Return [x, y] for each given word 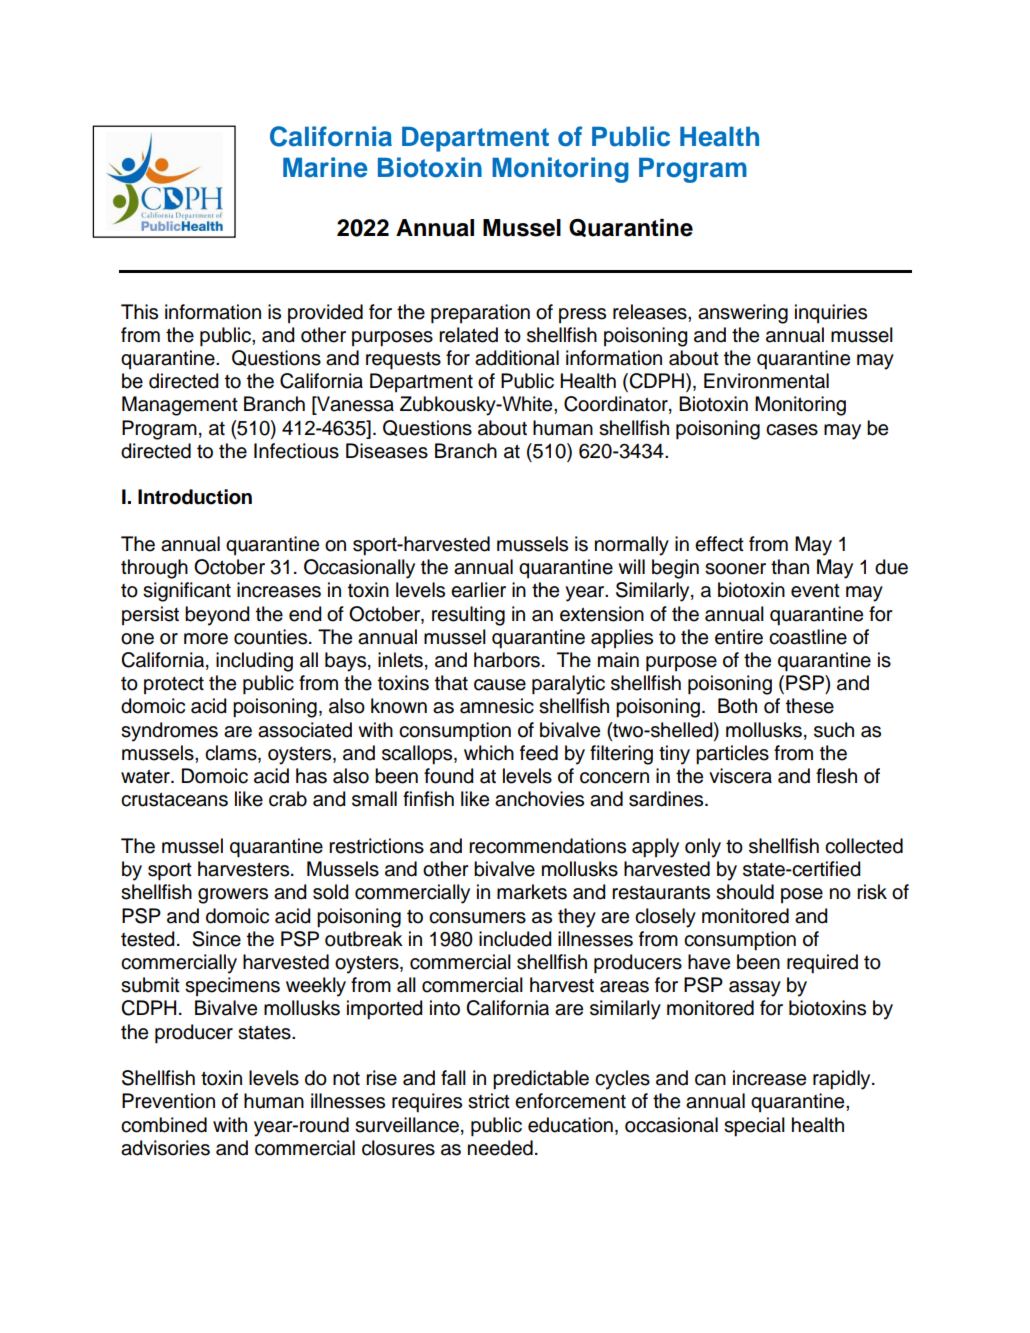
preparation [480, 314]
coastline [808, 637]
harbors [507, 660]
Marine [325, 167]
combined [164, 1125]
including [254, 662]
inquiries [831, 313]
